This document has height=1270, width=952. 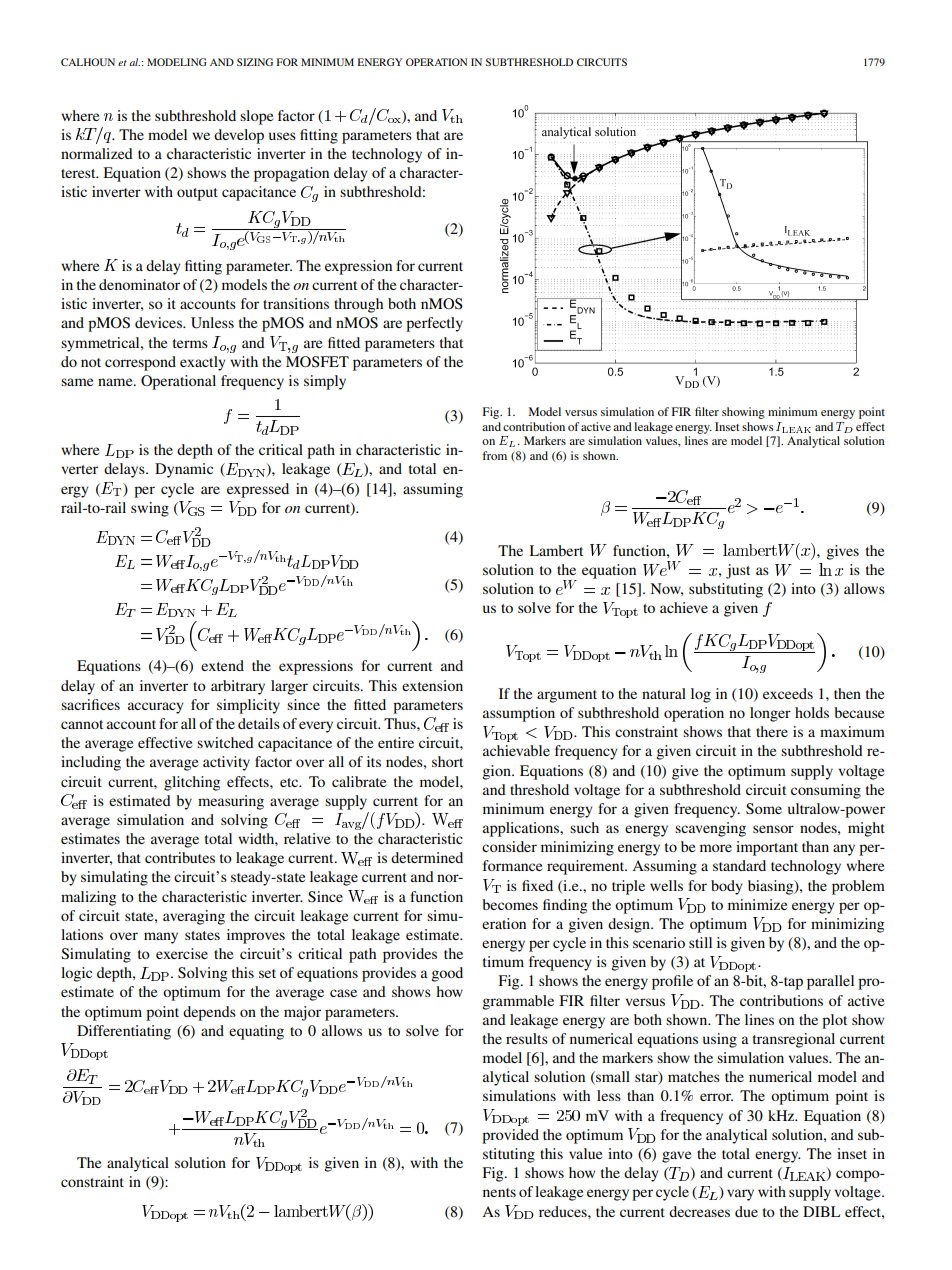 What do you see at coordinates (239, 136) in the document?
I see `develop` at bounding box center [239, 136].
